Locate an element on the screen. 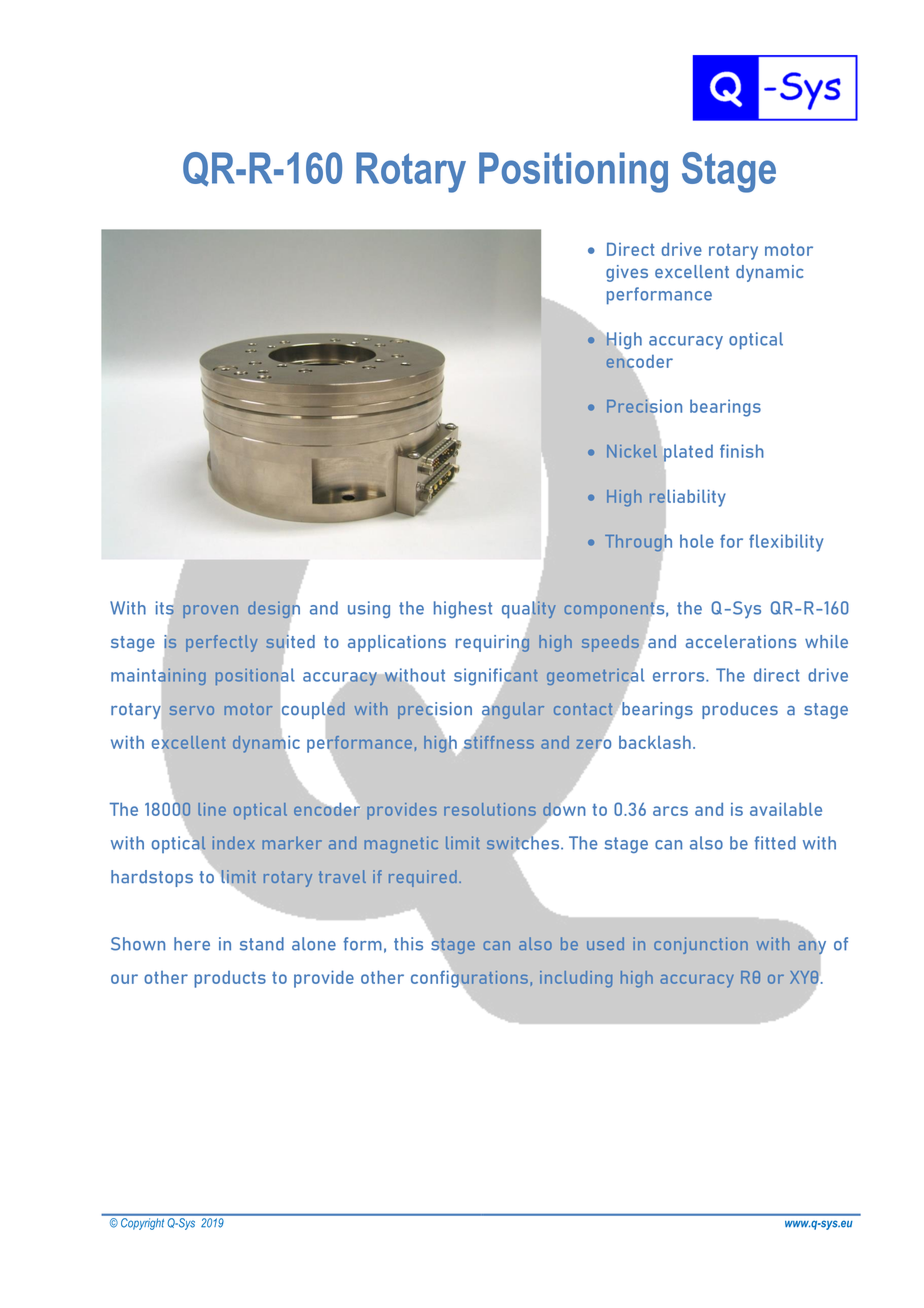 Image resolution: width=924 pixels, height=1308 pixels. Positioning is located at coordinates (573, 172).
